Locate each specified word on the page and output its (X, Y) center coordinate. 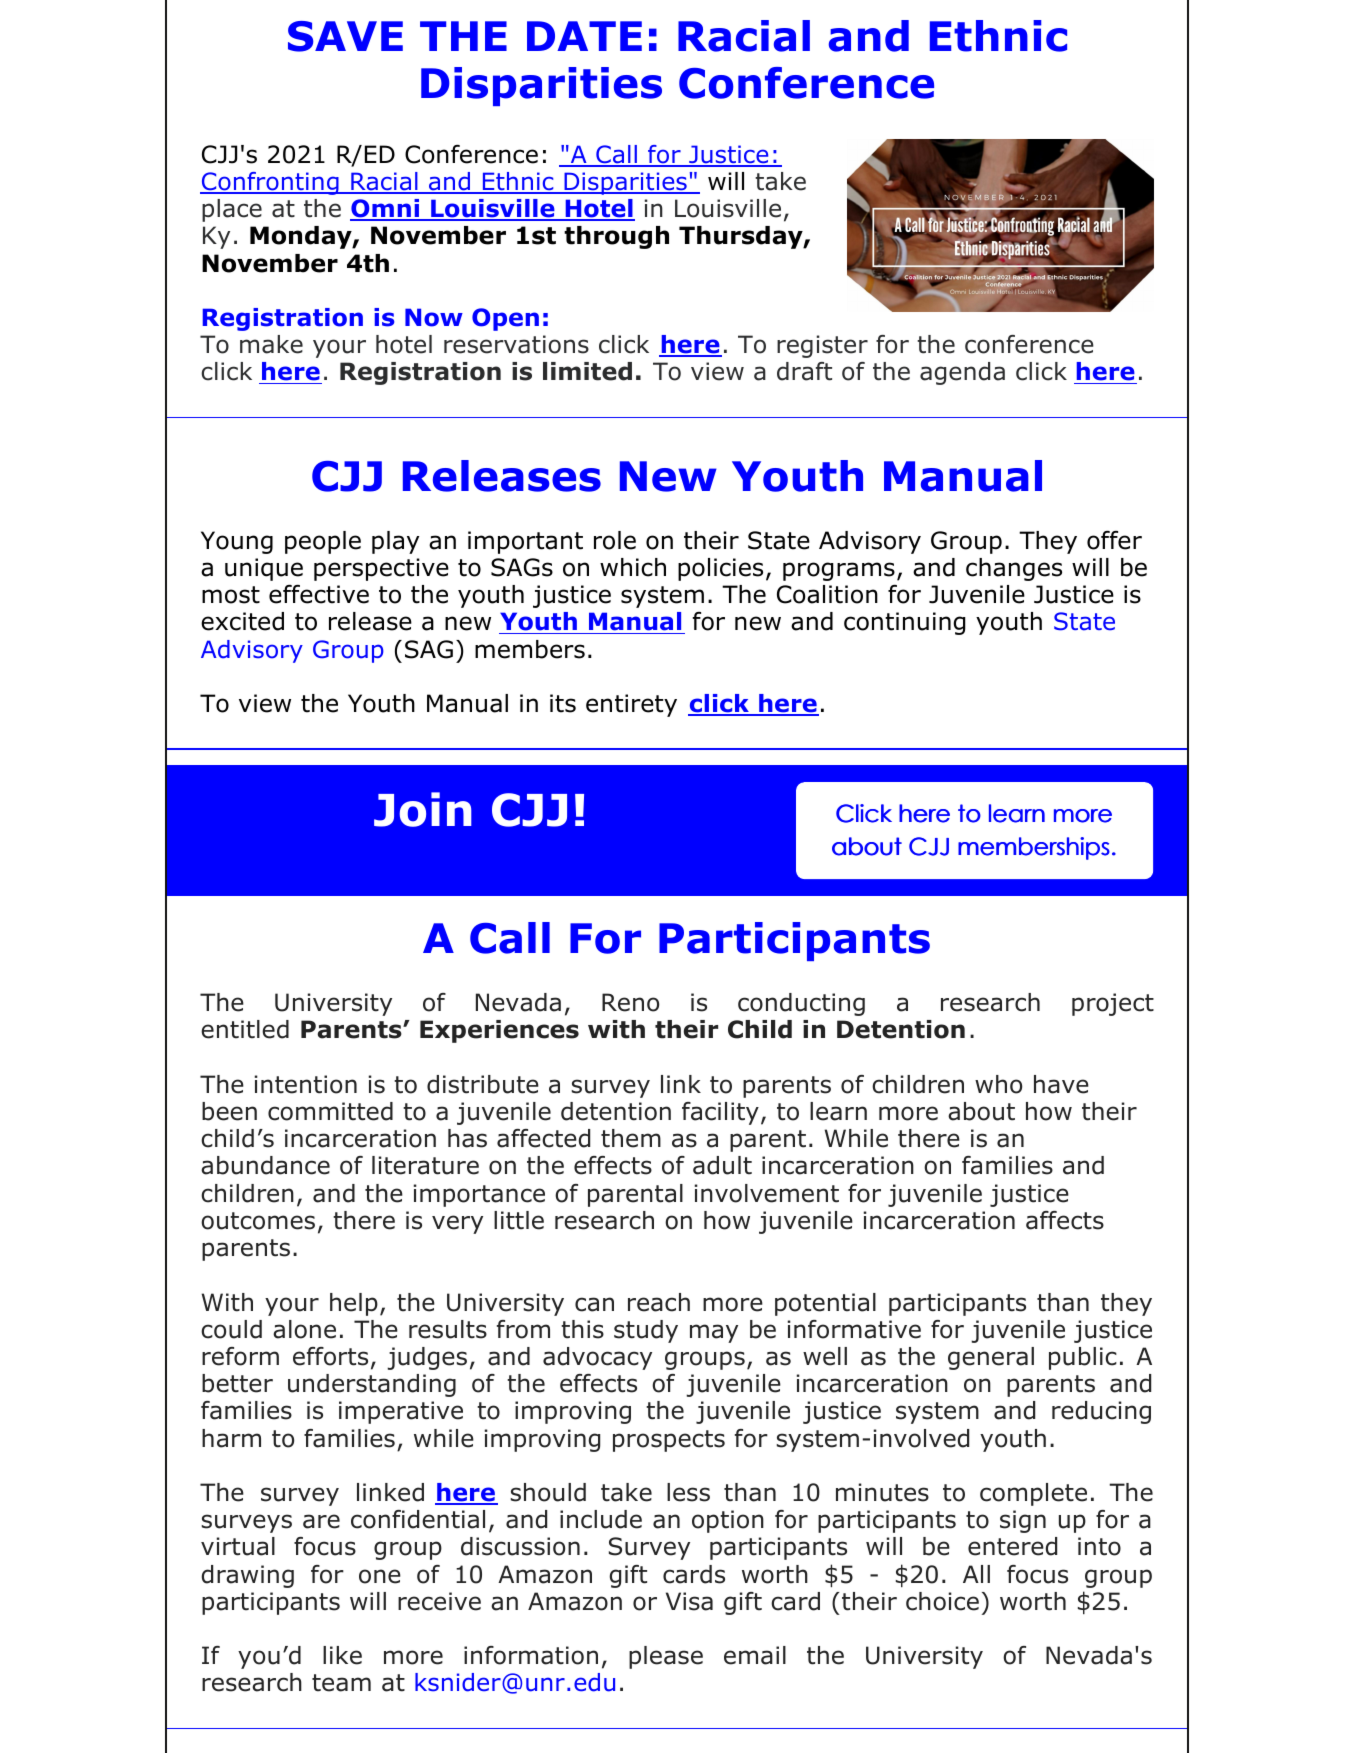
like (342, 1655)
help (354, 1304)
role (615, 540)
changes (1014, 569)
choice (942, 1601)
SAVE (345, 36)
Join (422, 809)
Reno (630, 1002)
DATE (584, 36)
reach (659, 1302)
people (323, 542)
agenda (962, 373)
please (666, 1657)
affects (1065, 1220)
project (1113, 1004)
